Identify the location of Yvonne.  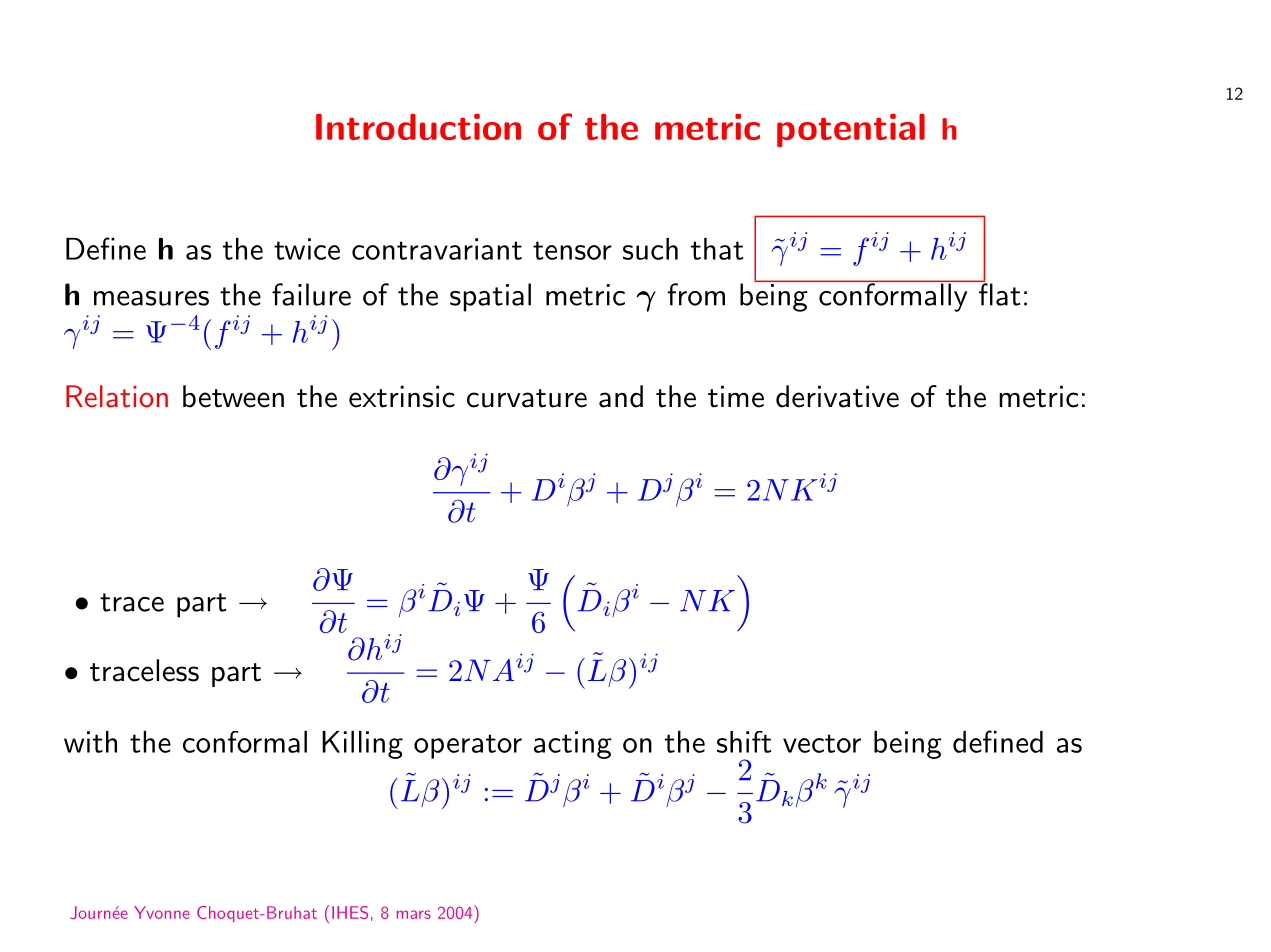
(161, 912).
